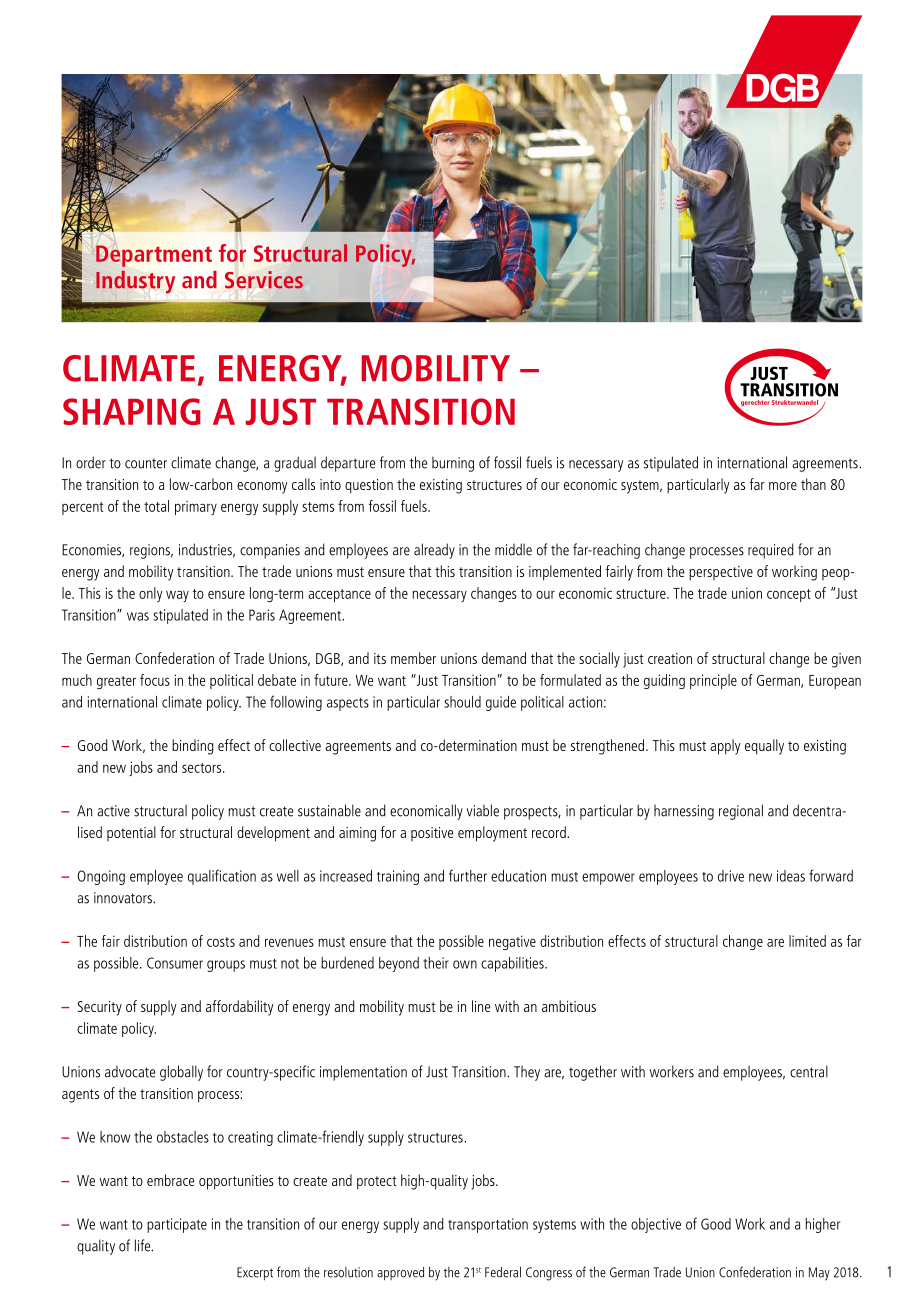  I want to click on more, so click(783, 486).
